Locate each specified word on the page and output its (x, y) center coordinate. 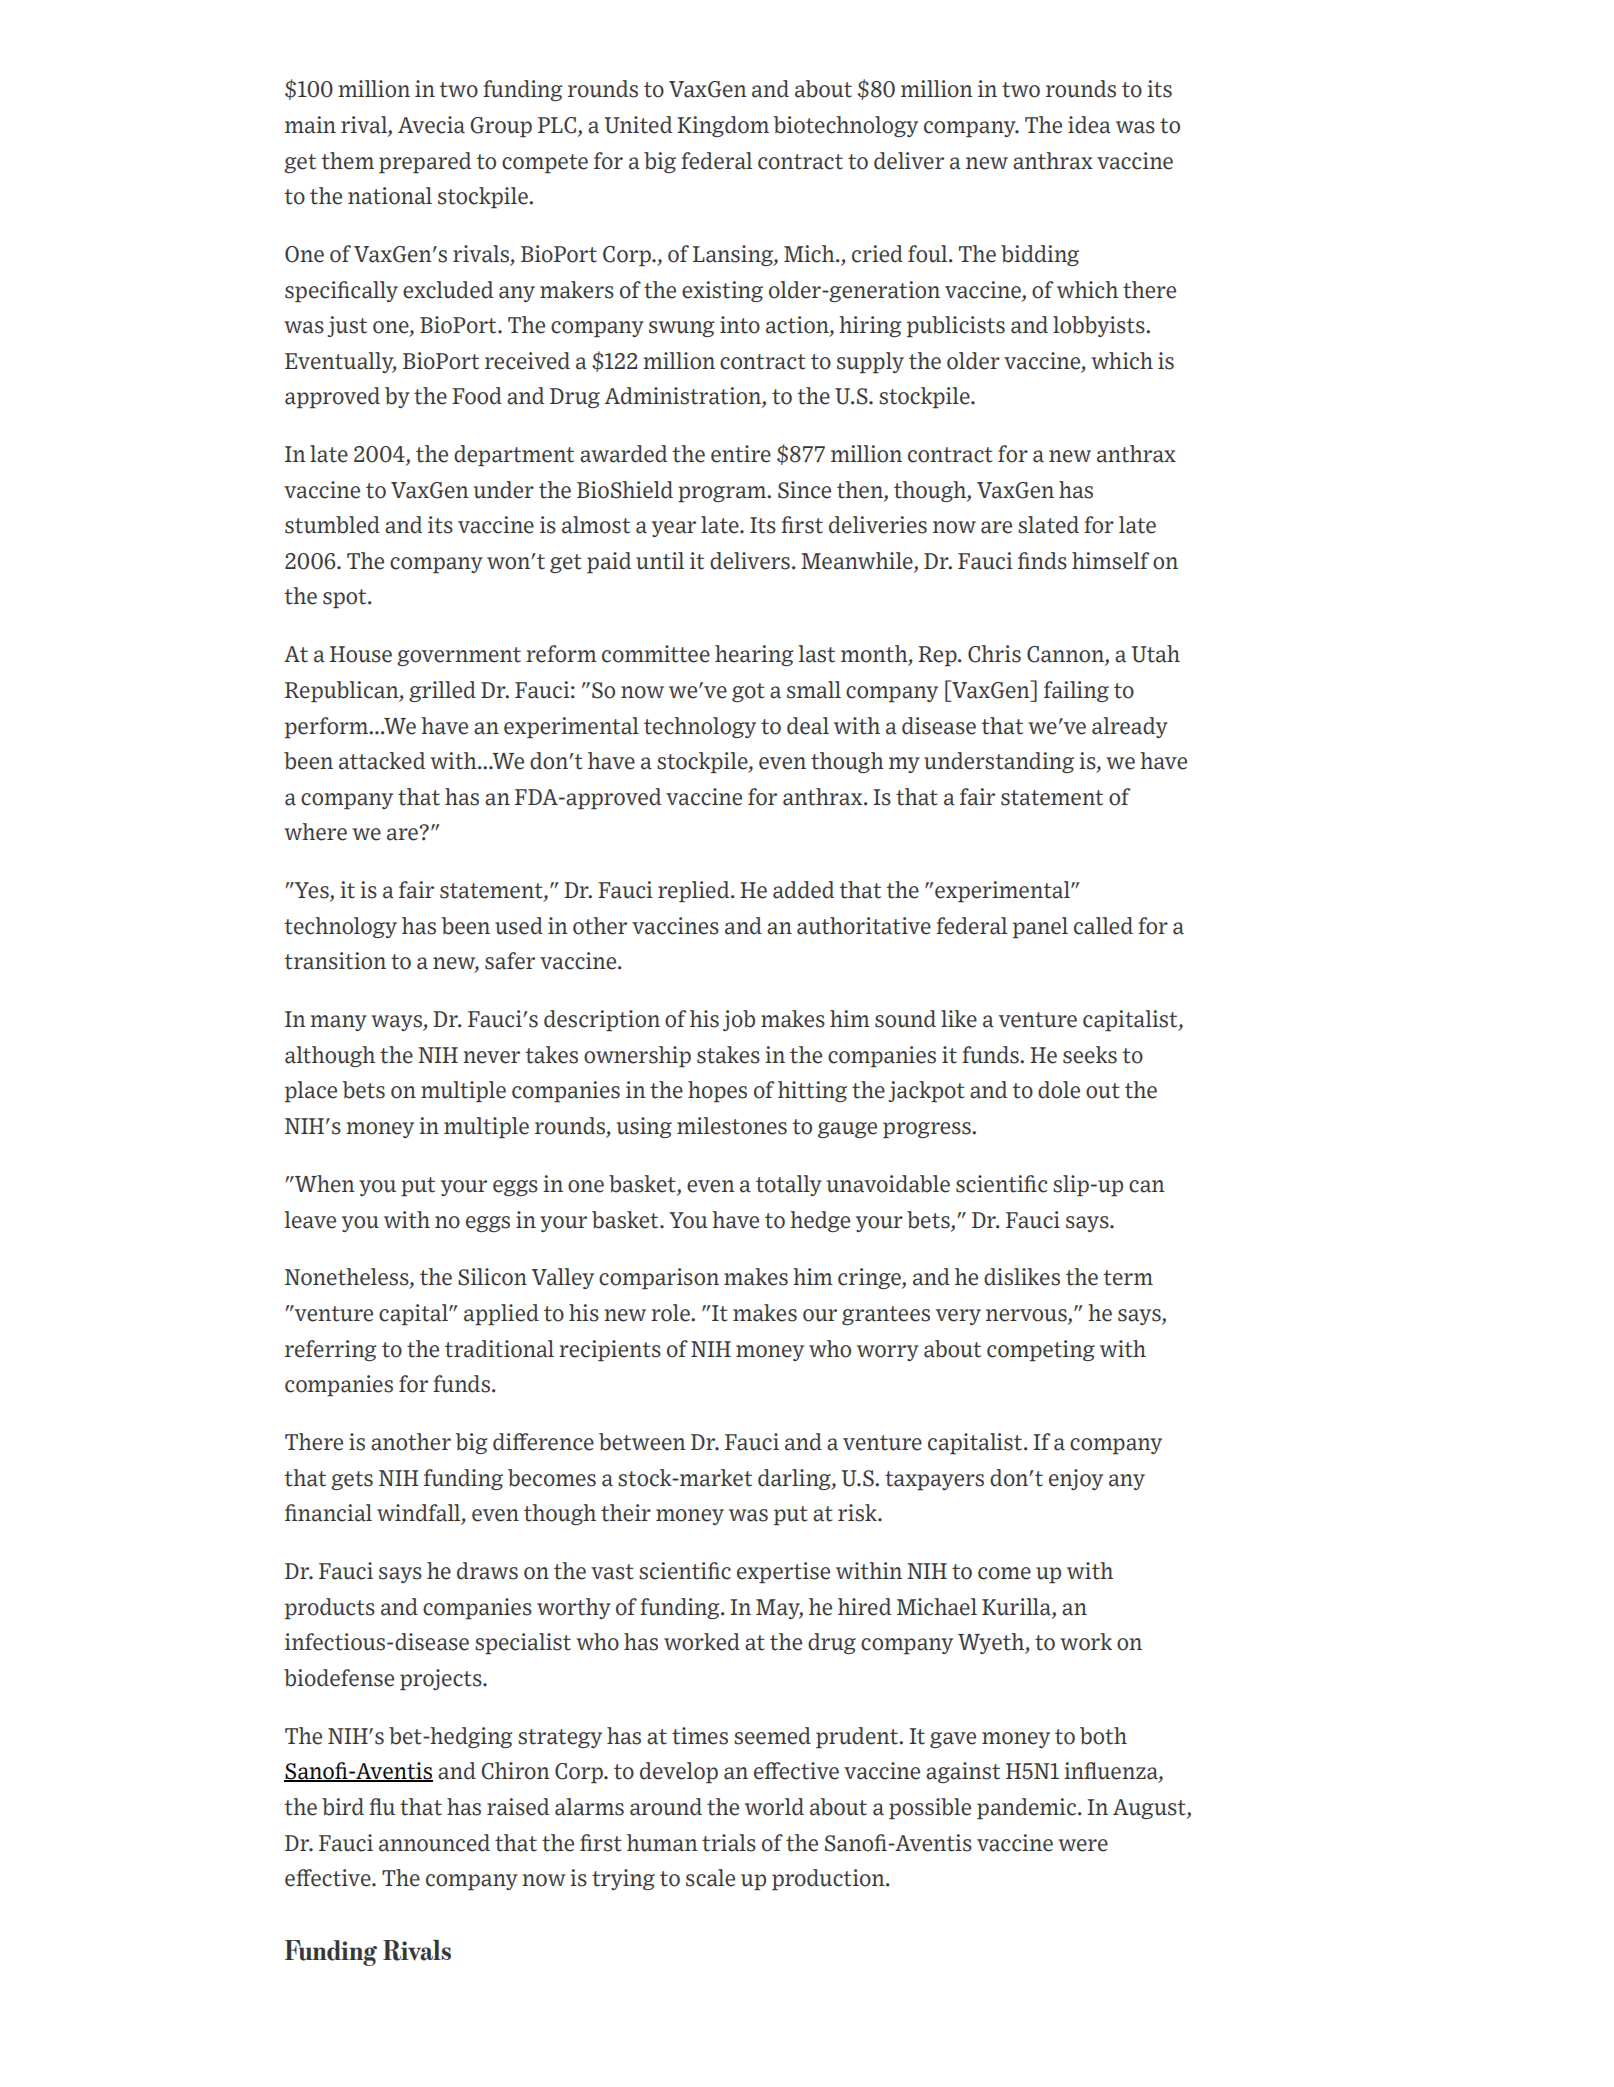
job (739, 1020)
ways (397, 1023)
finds (1042, 561)
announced (434, 1843)
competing (1041, 1350)
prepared (425, 162)
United (639, 125)
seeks (1090, 1055)
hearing (754, 655)
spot (346, 598)
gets (352, 1480)
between (642, 1442)
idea (1089, 125)
